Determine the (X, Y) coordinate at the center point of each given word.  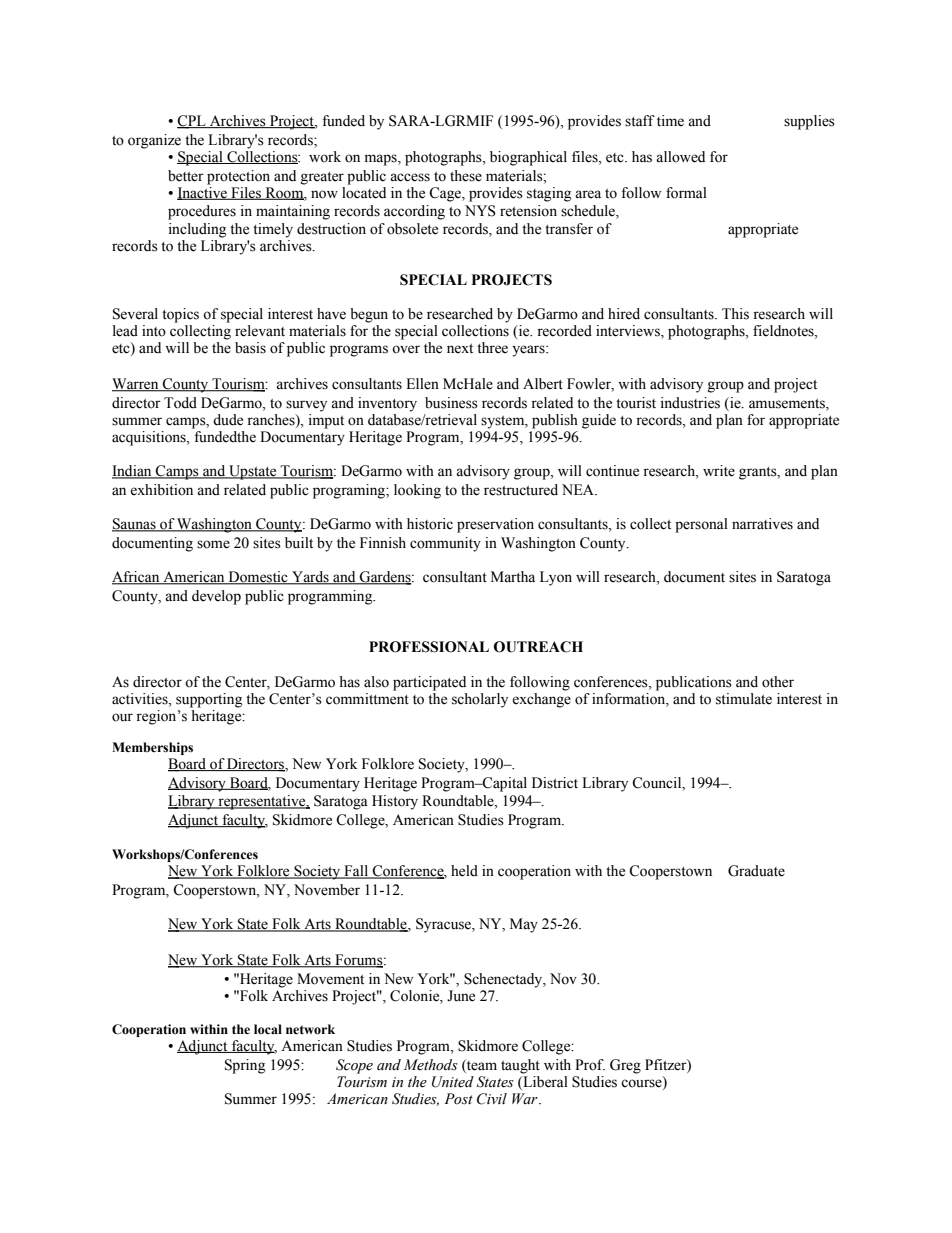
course (642, 1082)
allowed (680, 157)
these (466, 176)
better (186, 176)
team (481, 1065)
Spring (245, 1066)
